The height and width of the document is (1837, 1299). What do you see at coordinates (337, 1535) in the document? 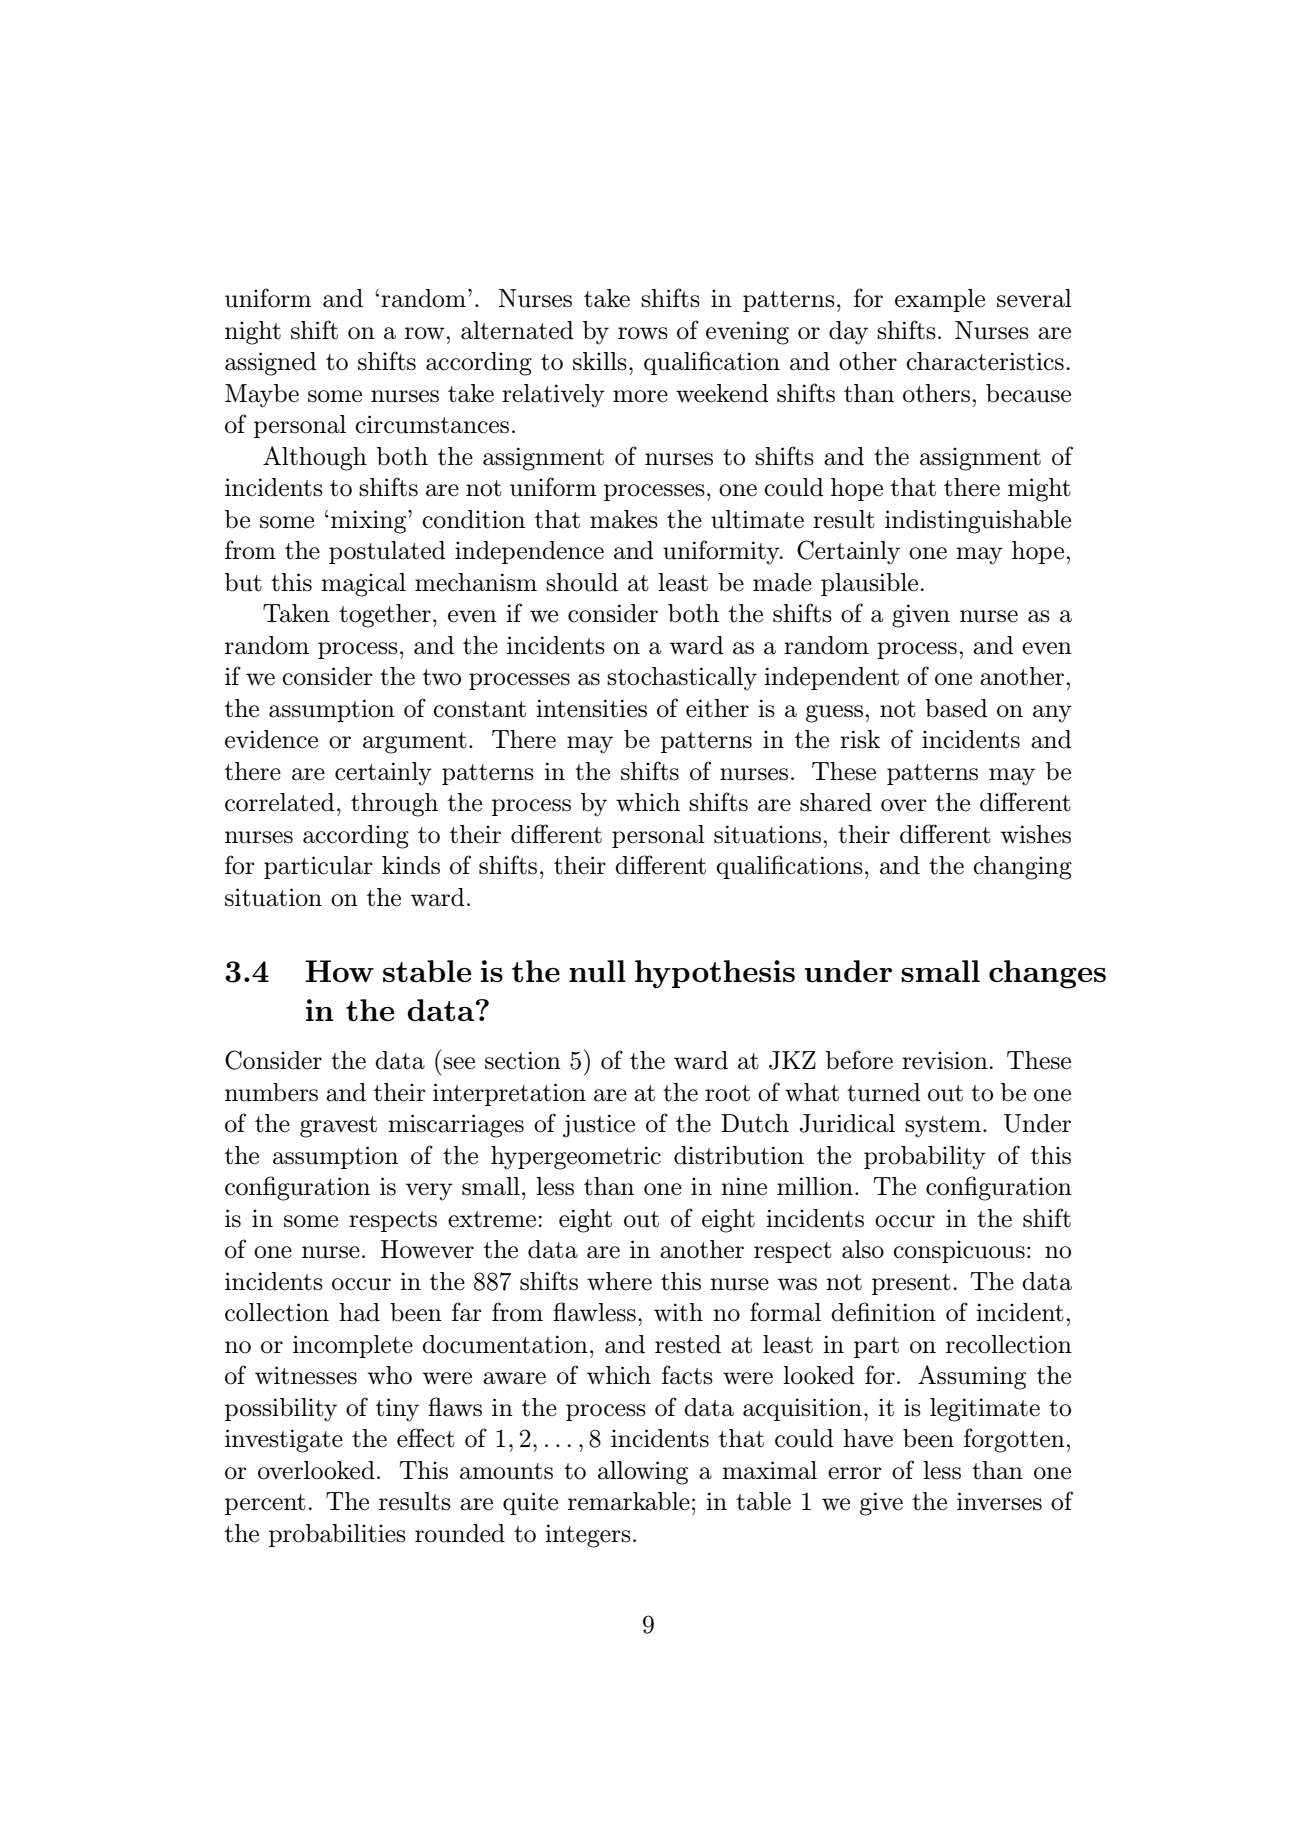
I see `probabilities` at bounding box center [337, 1535].
